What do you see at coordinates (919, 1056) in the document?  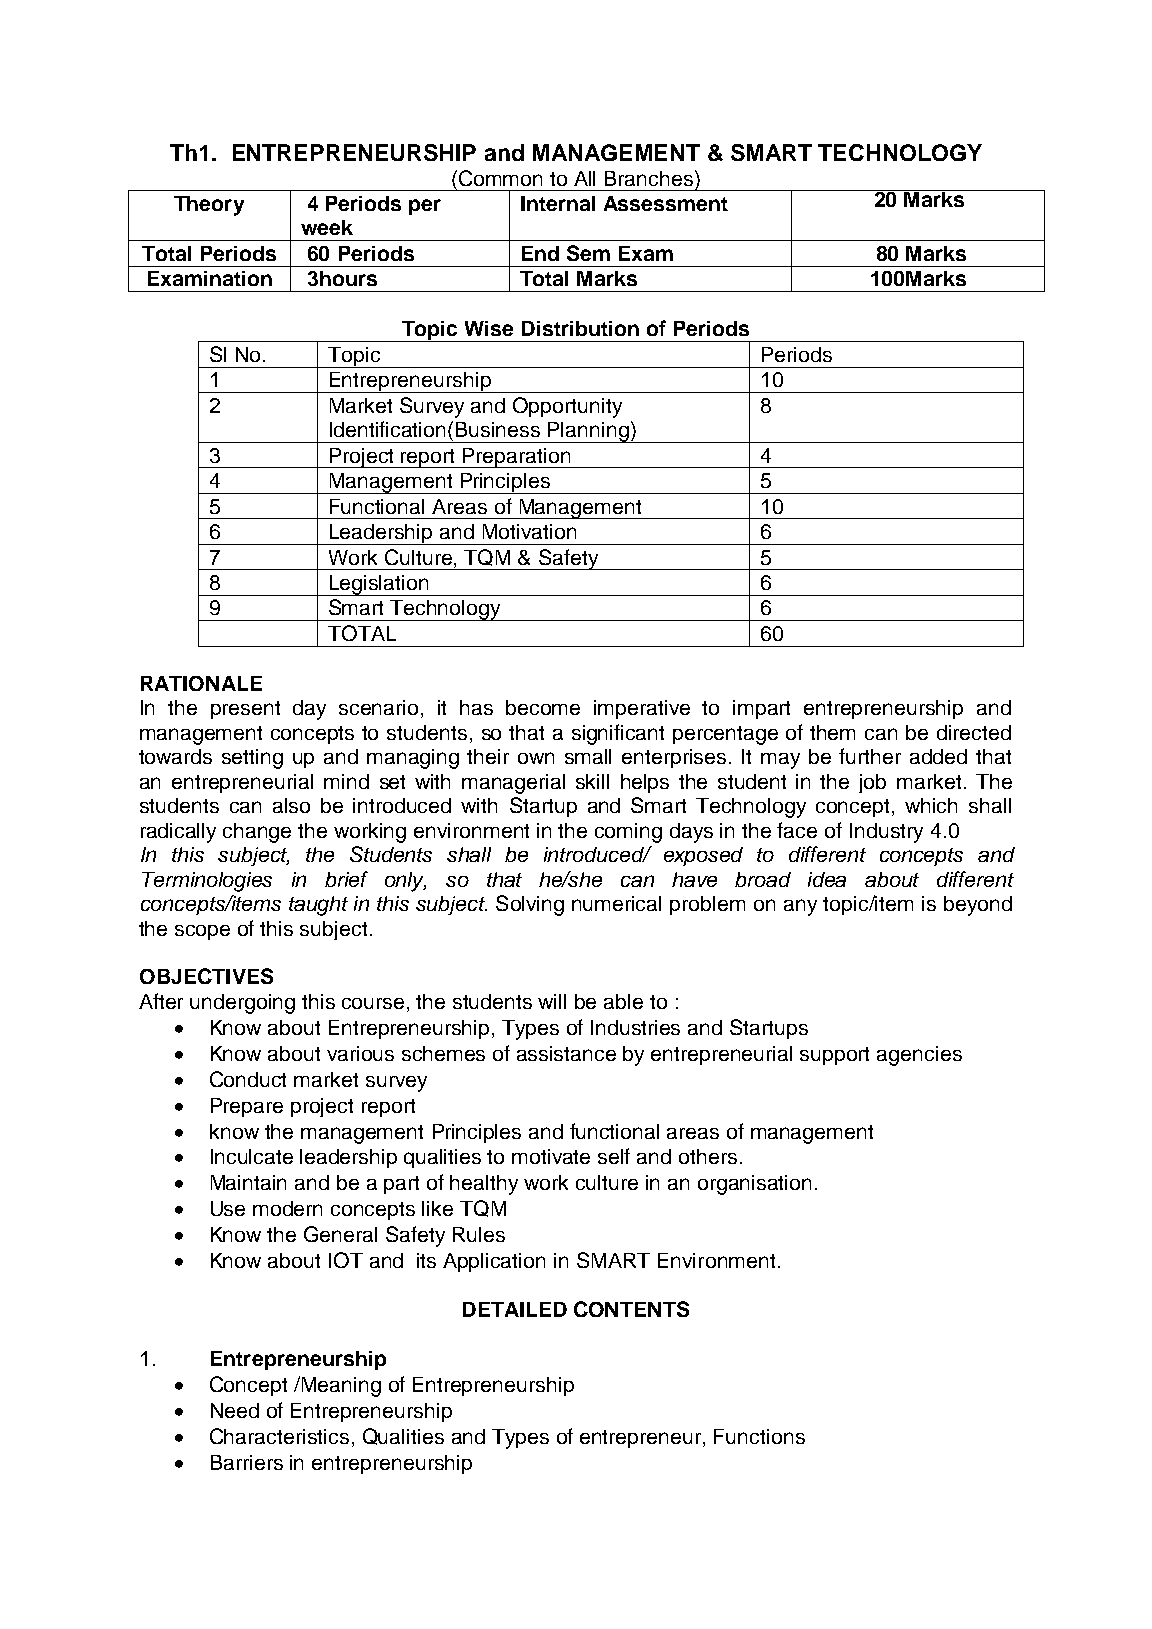 I see `agencies` at bounding box center [919, 1056].
